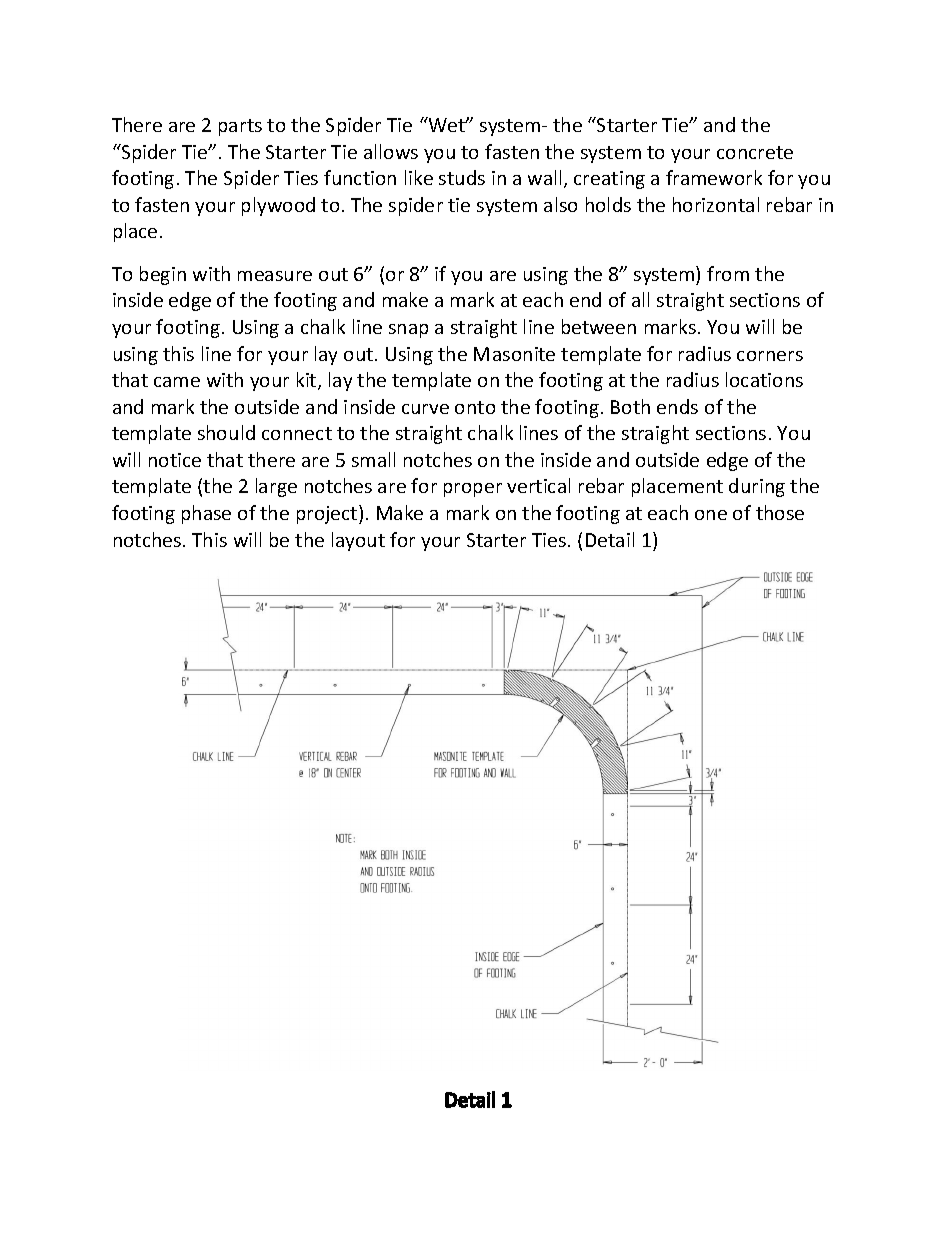 This screenshot has height=1233, width=952. Describe the element at coordinates (240, 127) in the screenshot. I see `parts` at that location.
